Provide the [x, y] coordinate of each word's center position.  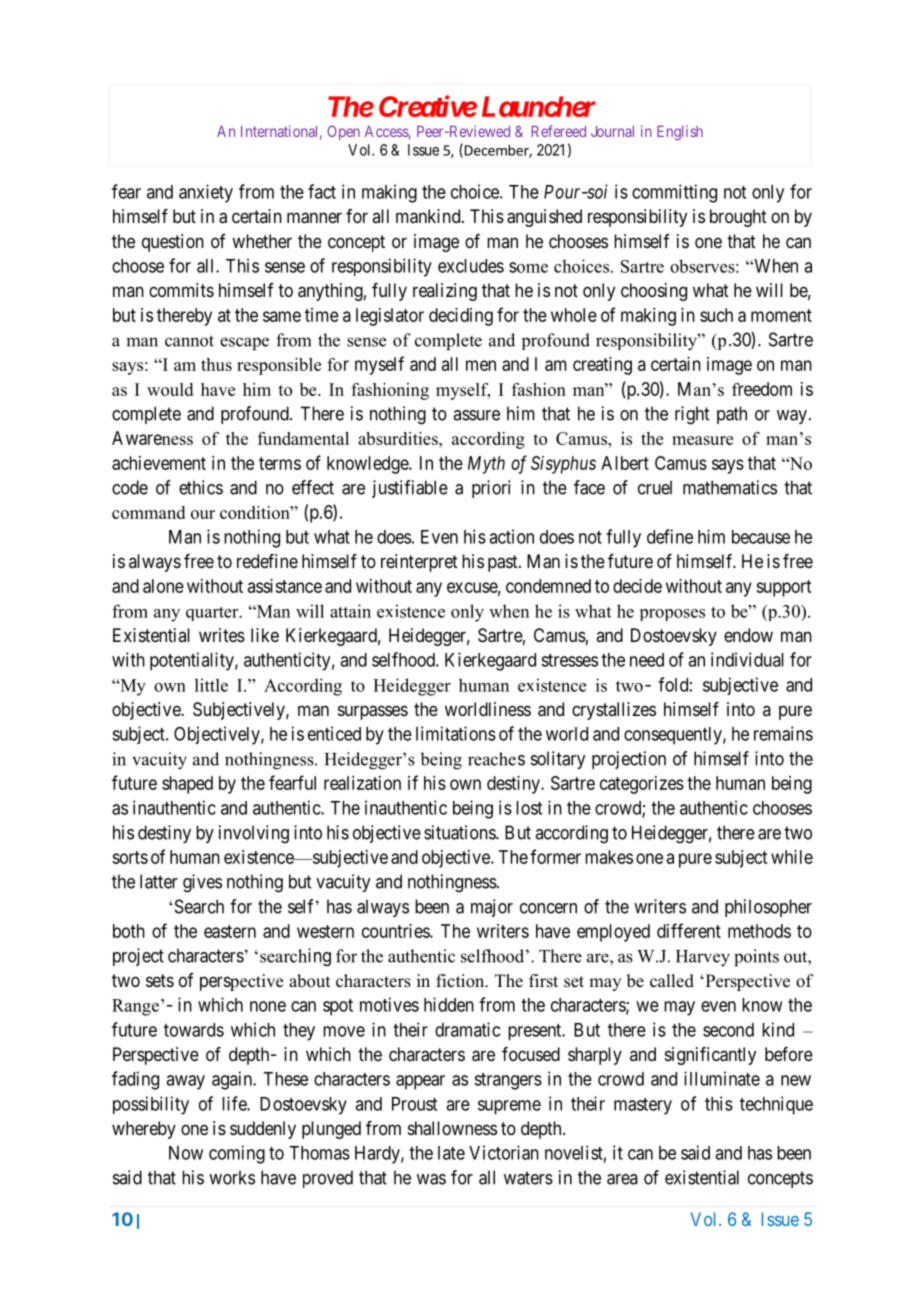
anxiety [206, 193]
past [504, 563]
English [680, 133]
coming [237, 1154]
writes [222, 635]
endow [748, 635]
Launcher [539, 106]
